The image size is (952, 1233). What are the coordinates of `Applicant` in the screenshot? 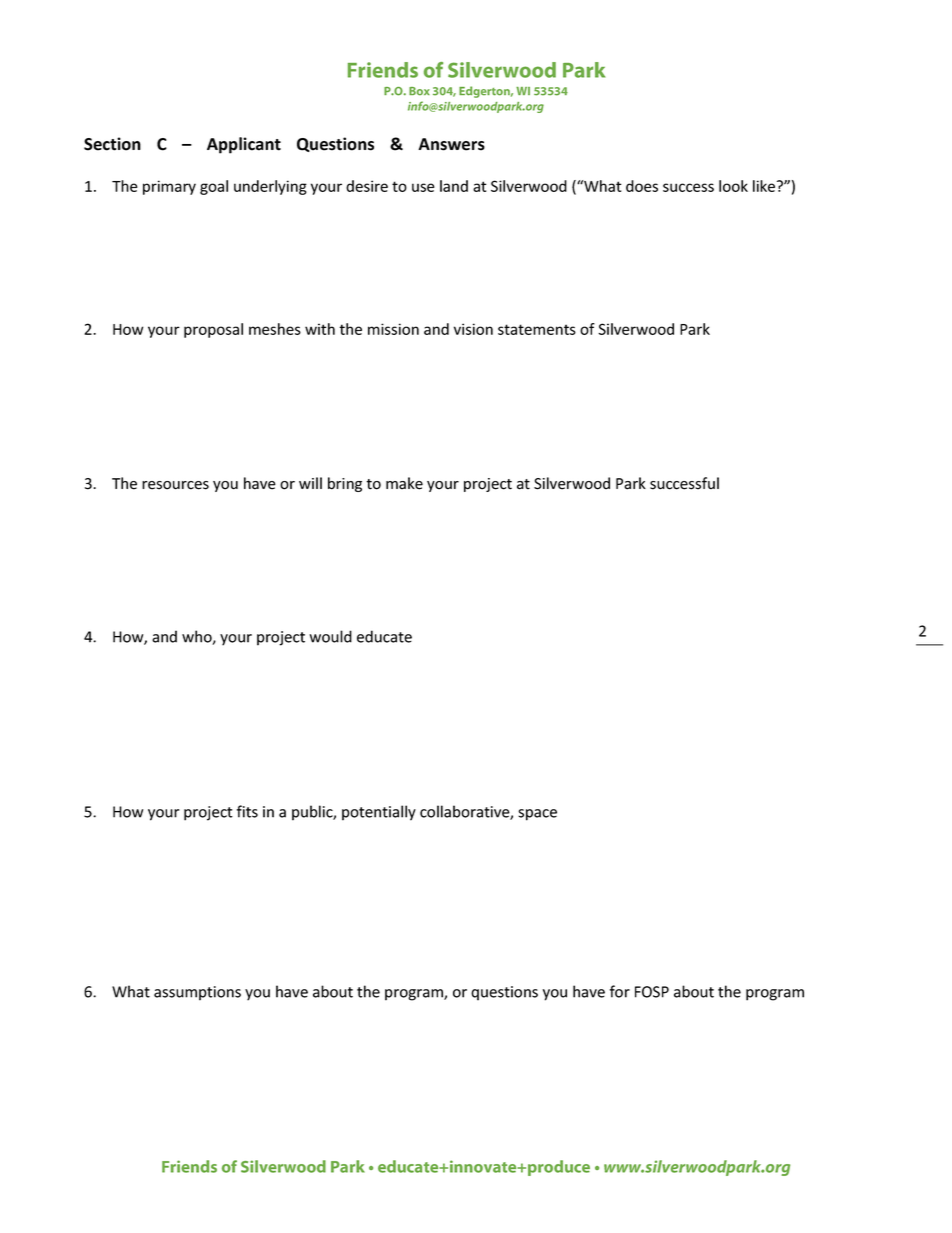 It's located at (244, 145).
